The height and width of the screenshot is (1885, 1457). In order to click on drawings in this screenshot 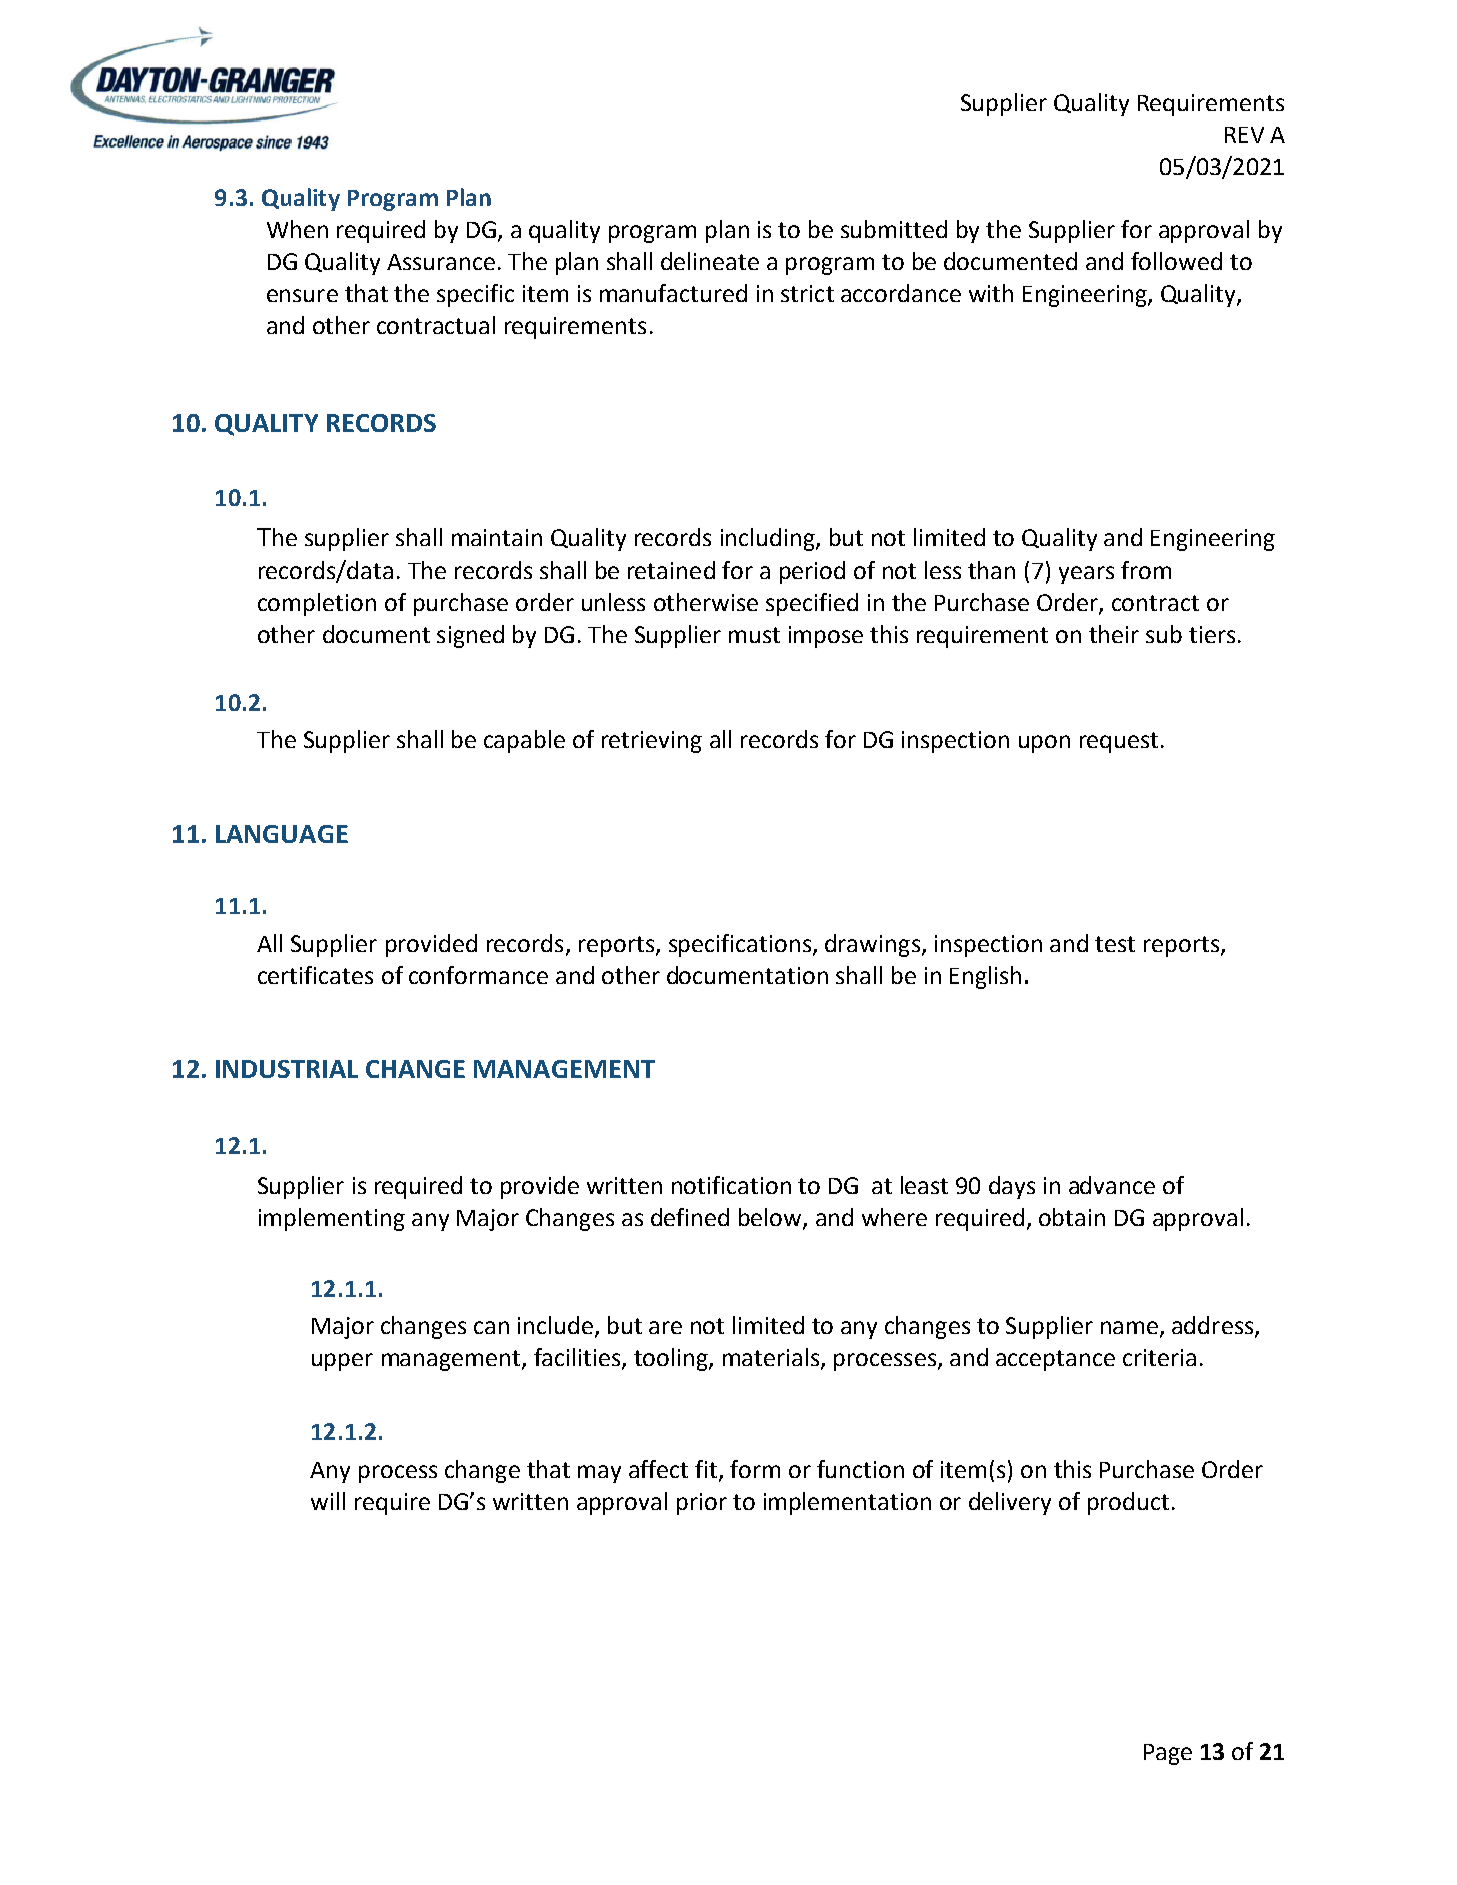, I will do `click(872, 945)`.
